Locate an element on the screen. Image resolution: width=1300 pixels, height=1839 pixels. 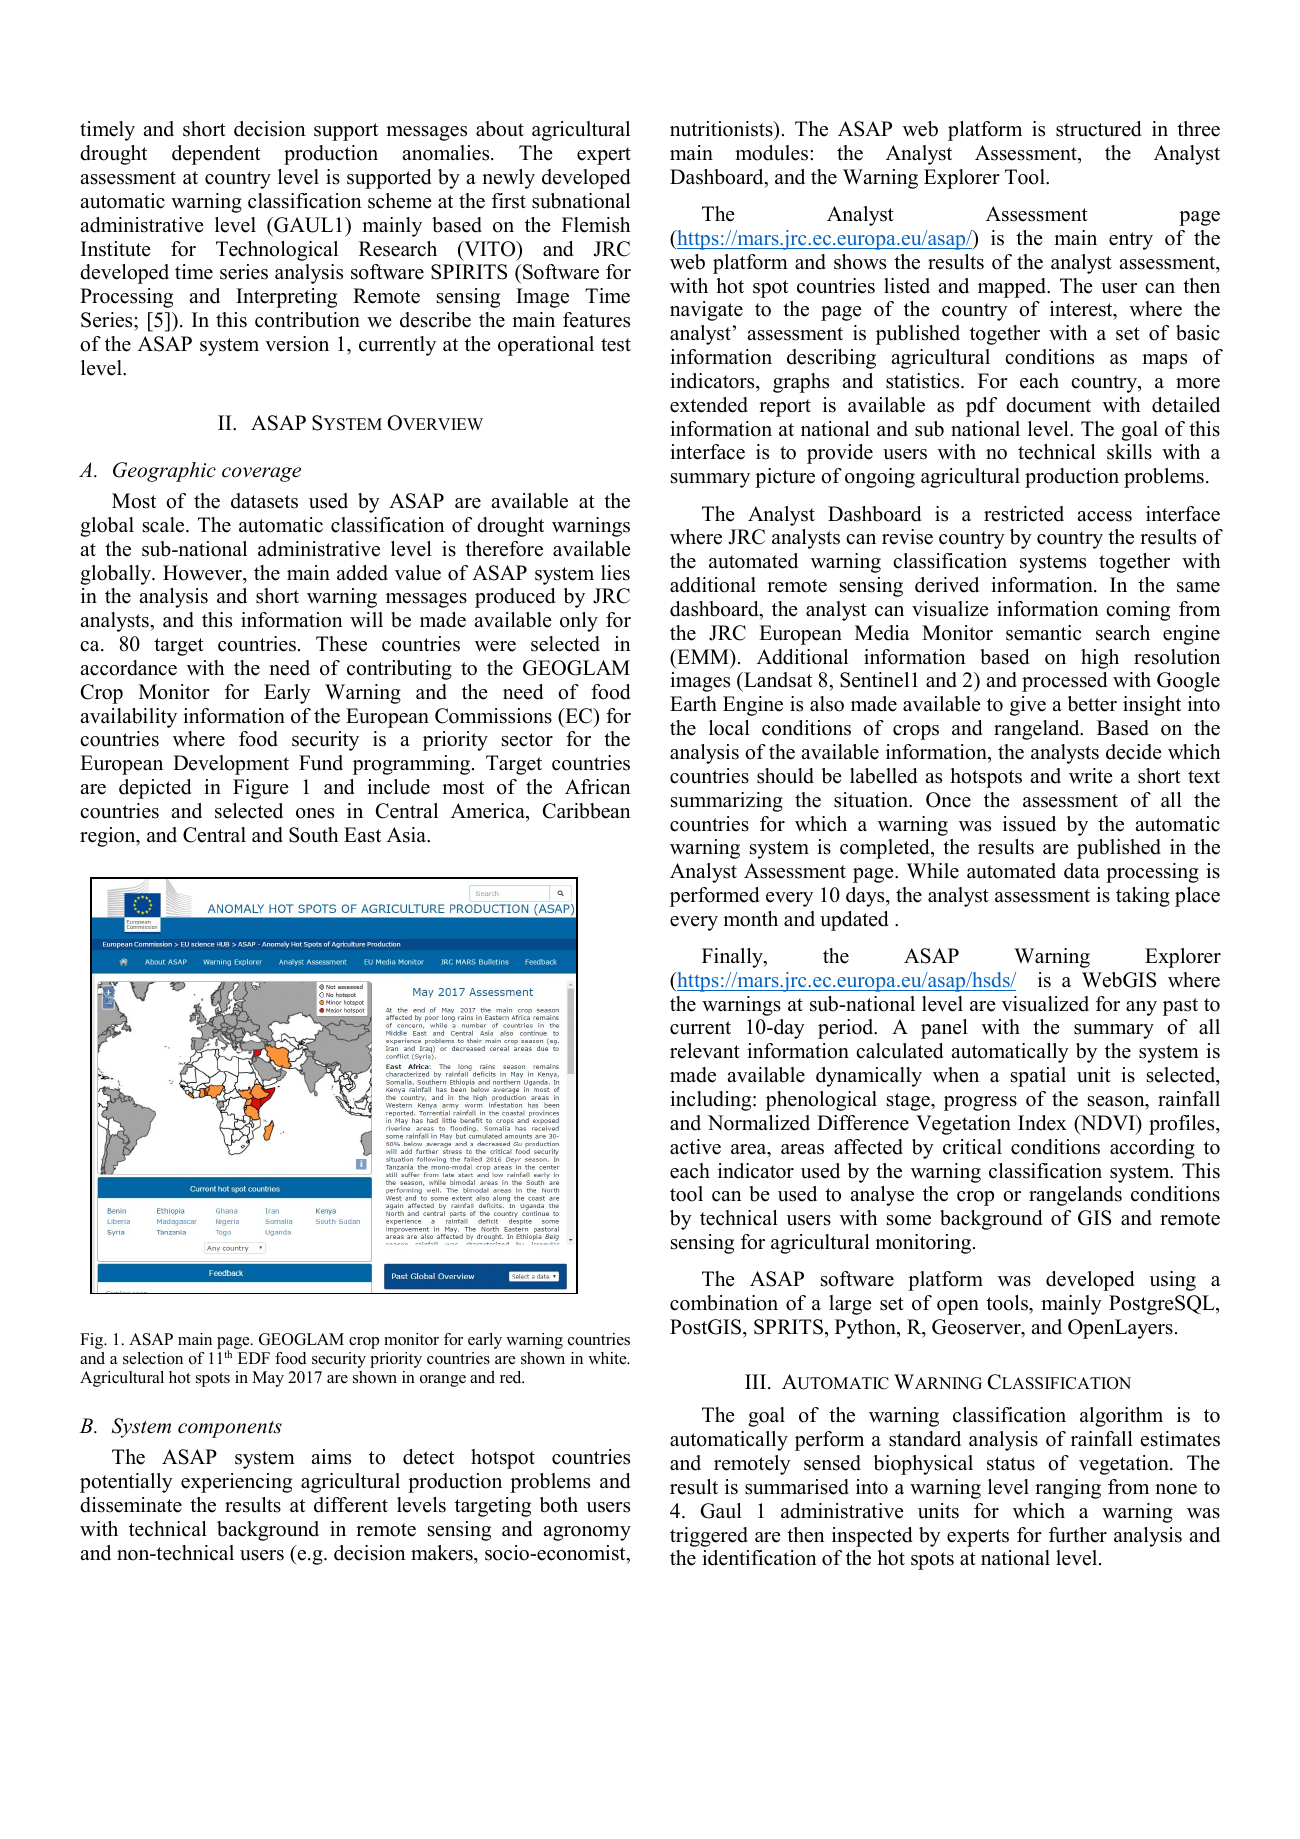
structured is located at coordinates (1098, 129).
